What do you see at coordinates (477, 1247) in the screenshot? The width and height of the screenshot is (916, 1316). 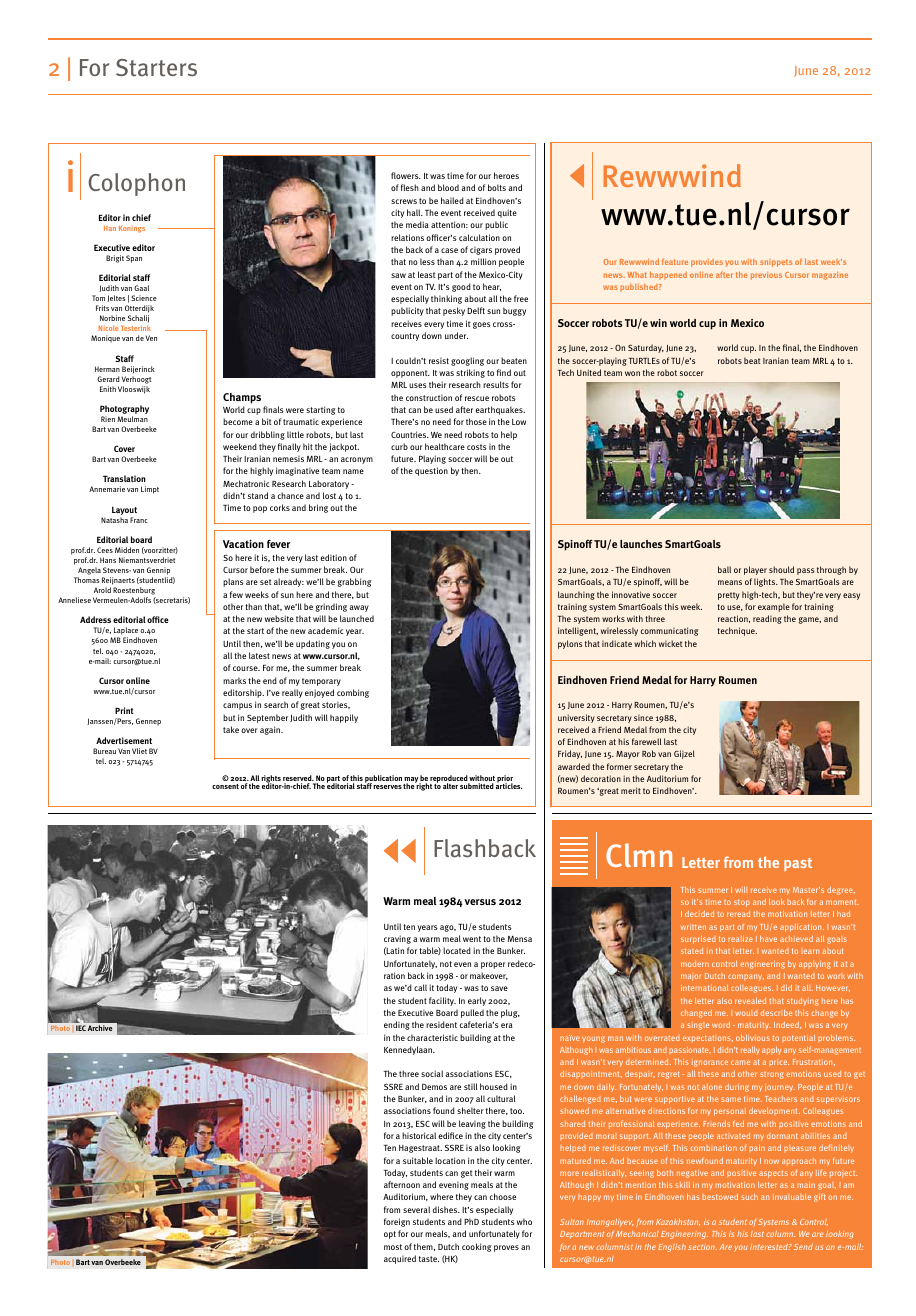 I see `cooking` at bounding box center [477, 1247].
